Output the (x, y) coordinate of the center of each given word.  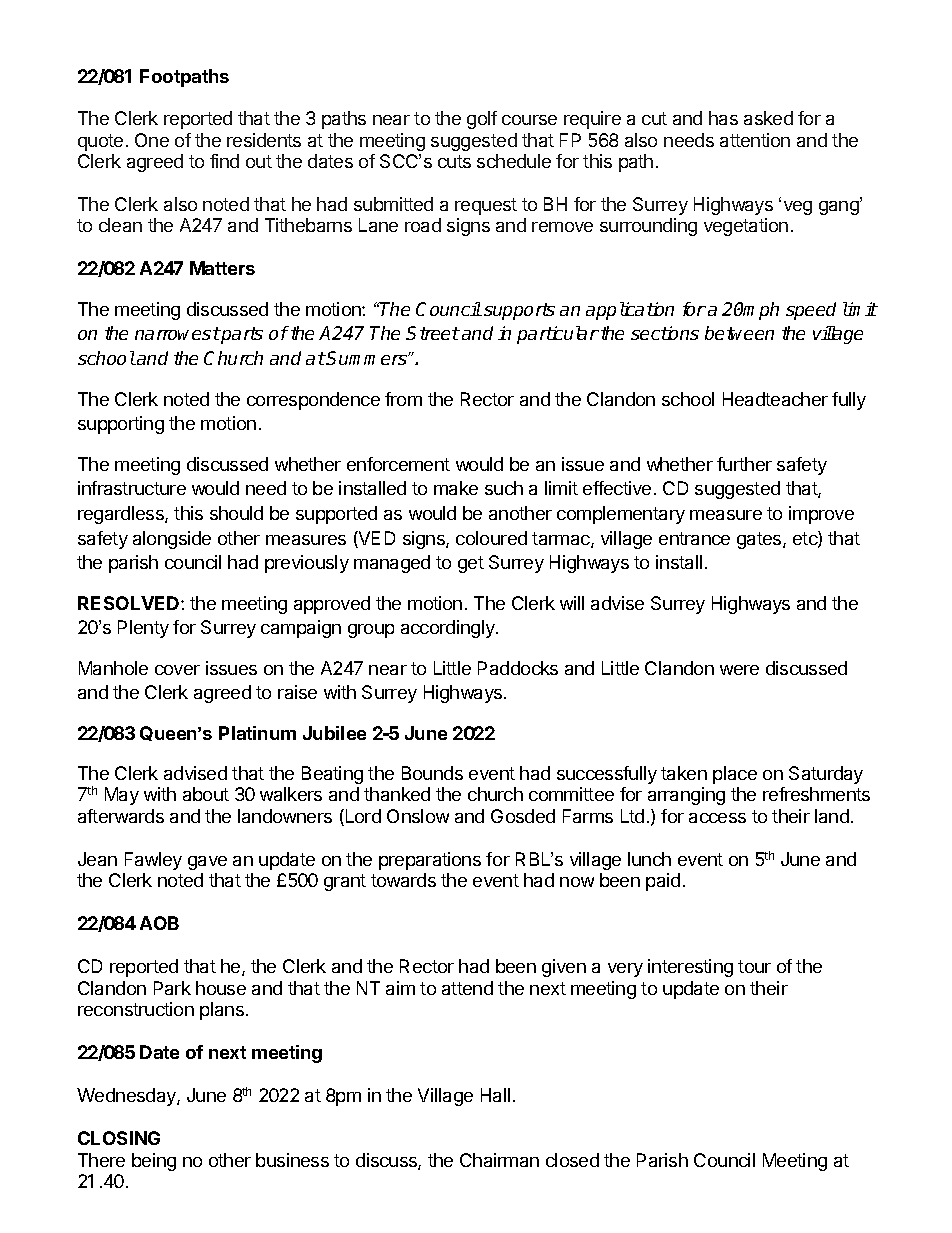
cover (177, 670)
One (152, 140)
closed (572, 1160)
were (739, 670)
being (154, 1162)
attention (755, 140)
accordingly (449, 629)
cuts (454, 161)
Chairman (499, 1160)
